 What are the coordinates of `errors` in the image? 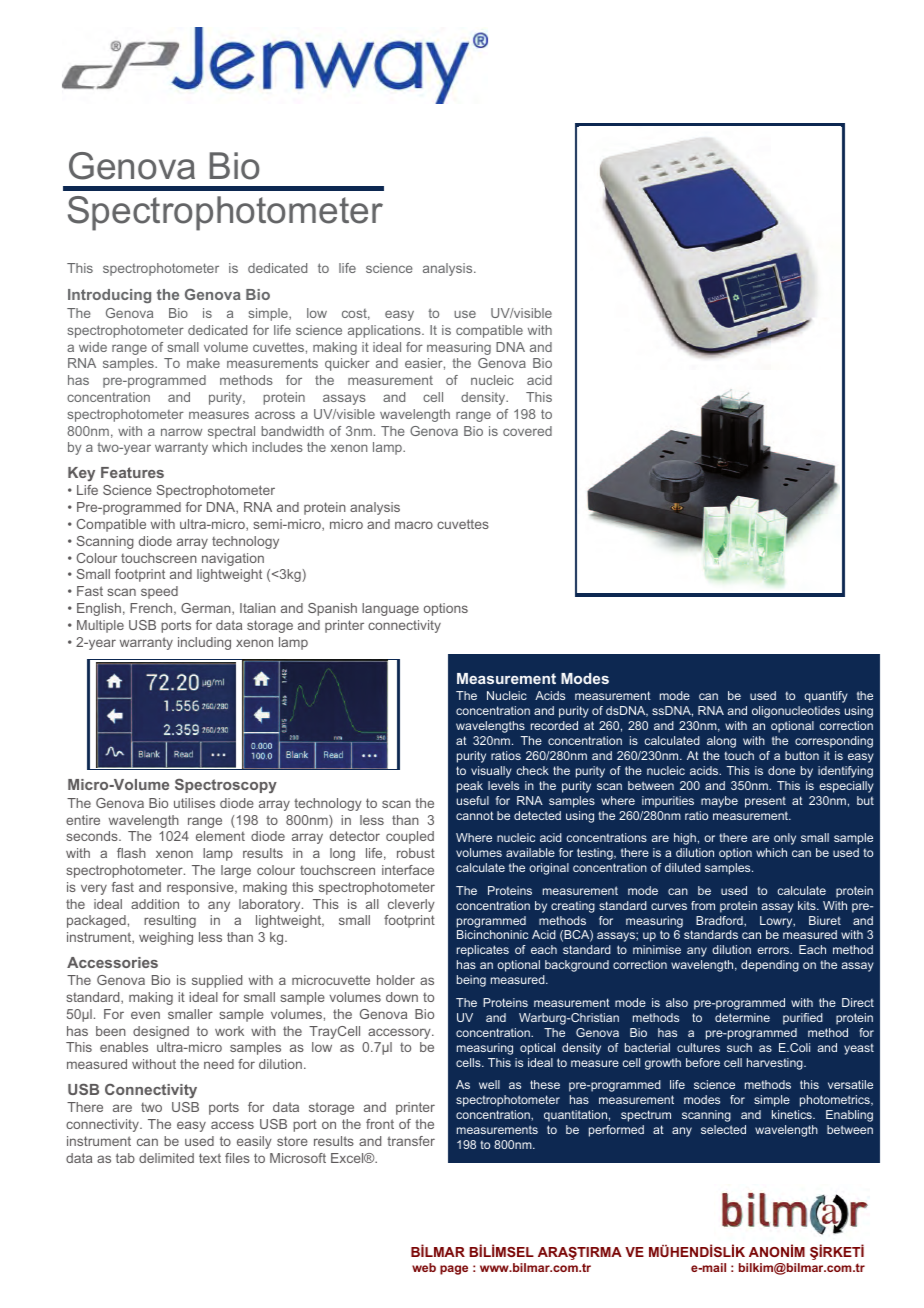 It's located at (774, 950).
